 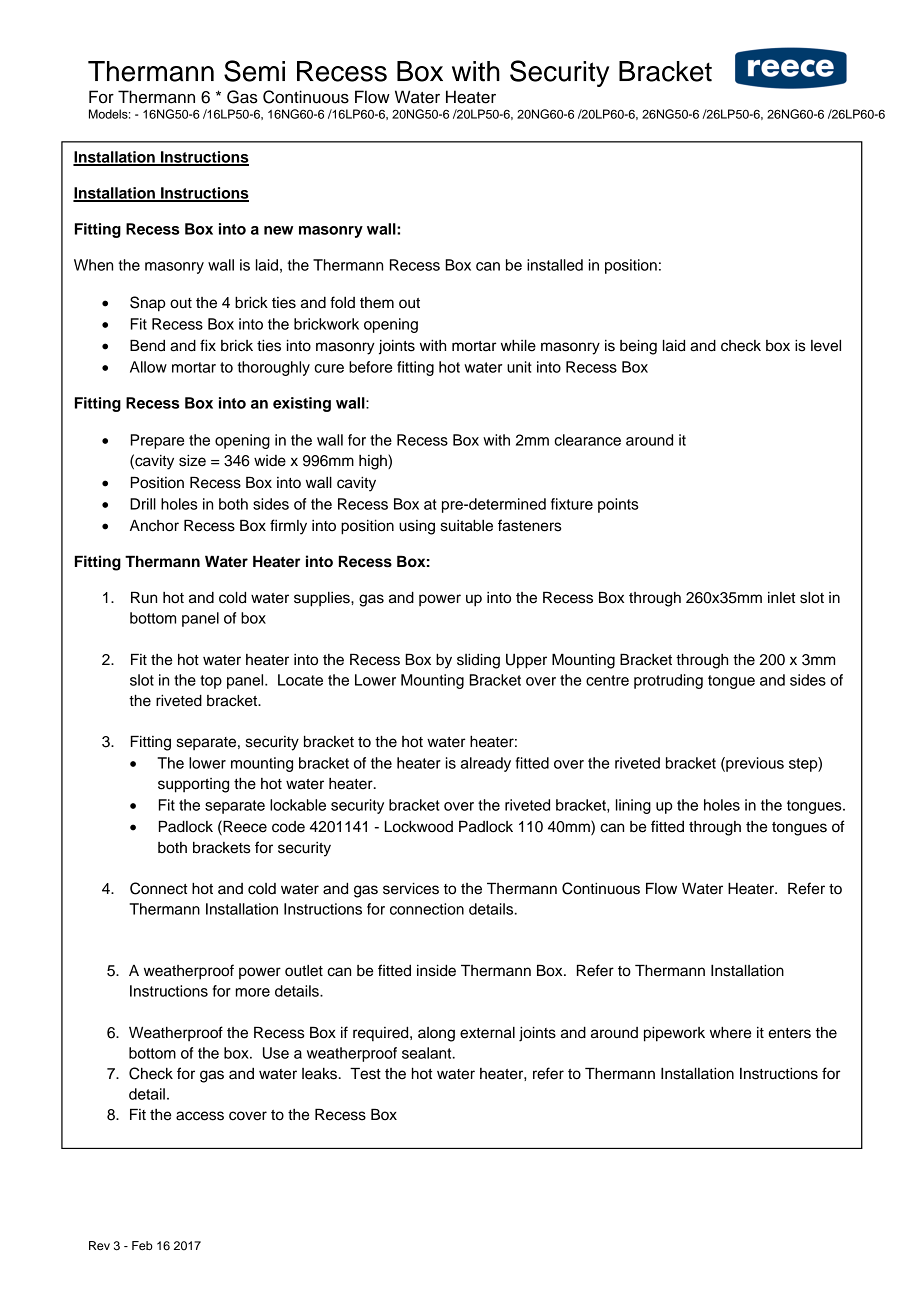 What do you see at coordinates (254, 71) in the screenshot?
I see `Semi` at bounding box center [254, 71].
